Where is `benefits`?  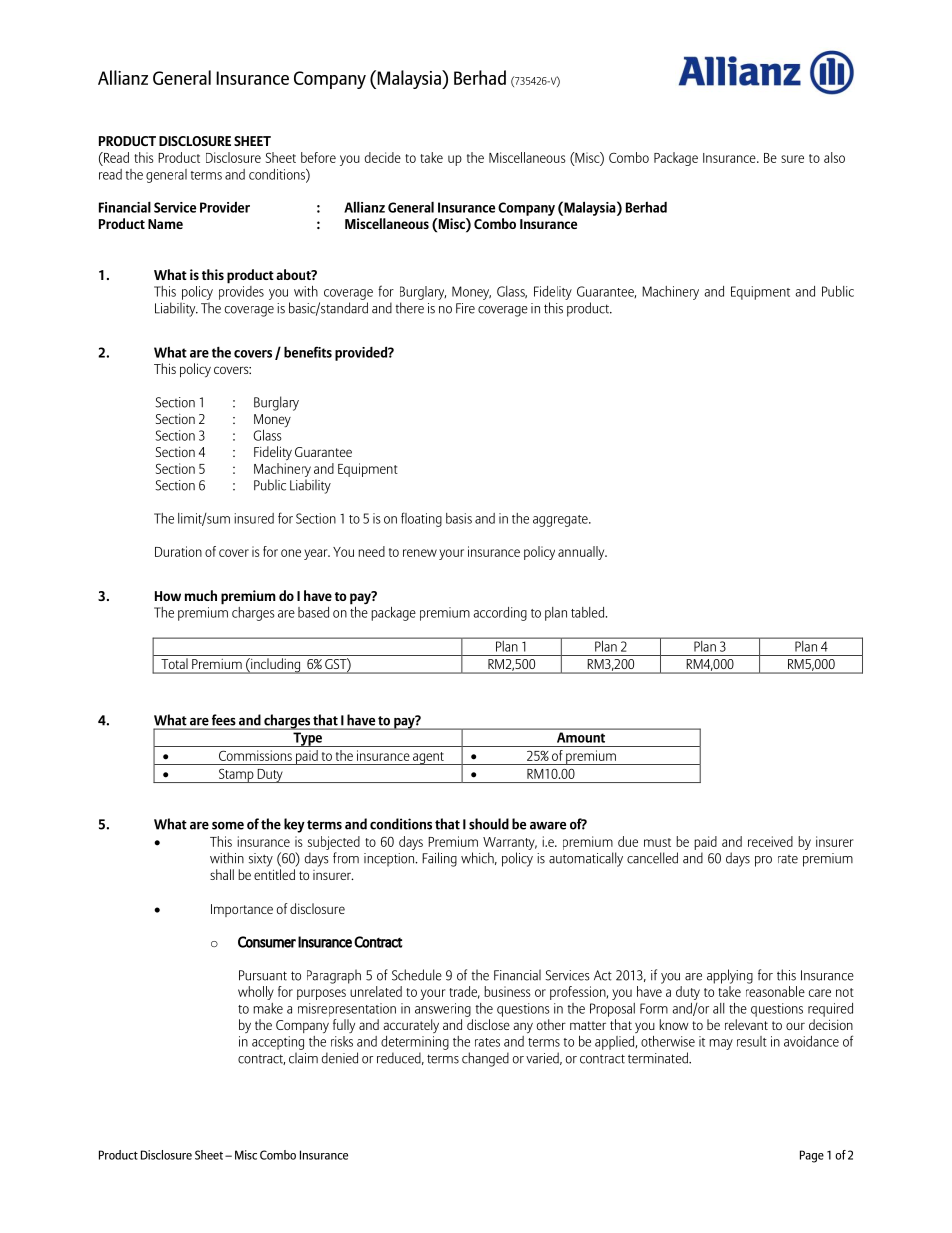 benefits is located at coordinates (308, 352).
